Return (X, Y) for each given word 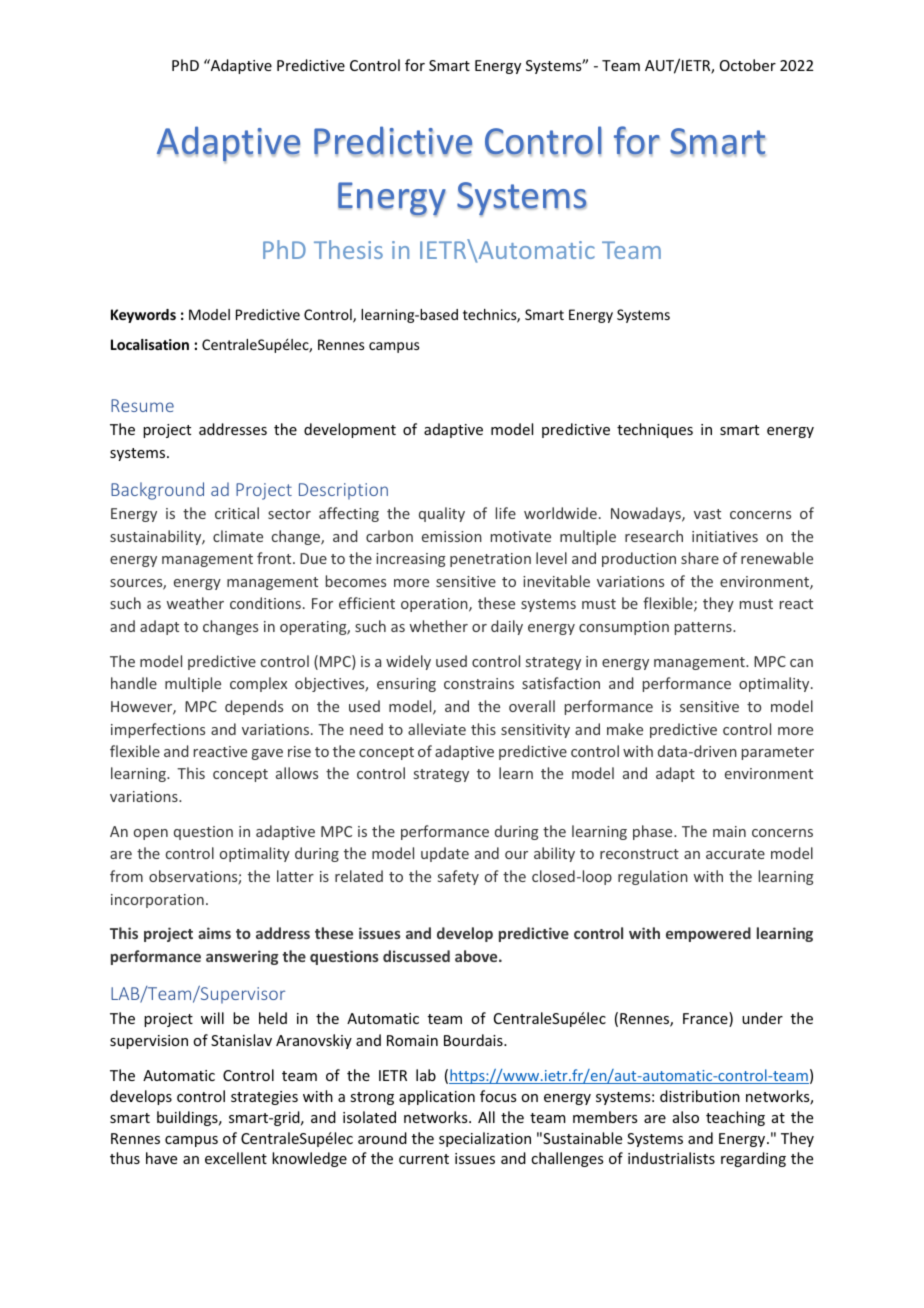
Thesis (348, 249)
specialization (485, 1139)
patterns (704, 628)
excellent (236, 1158)
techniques (655, 430)
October (748, 65)
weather (195, 603)
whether (439, 626)
